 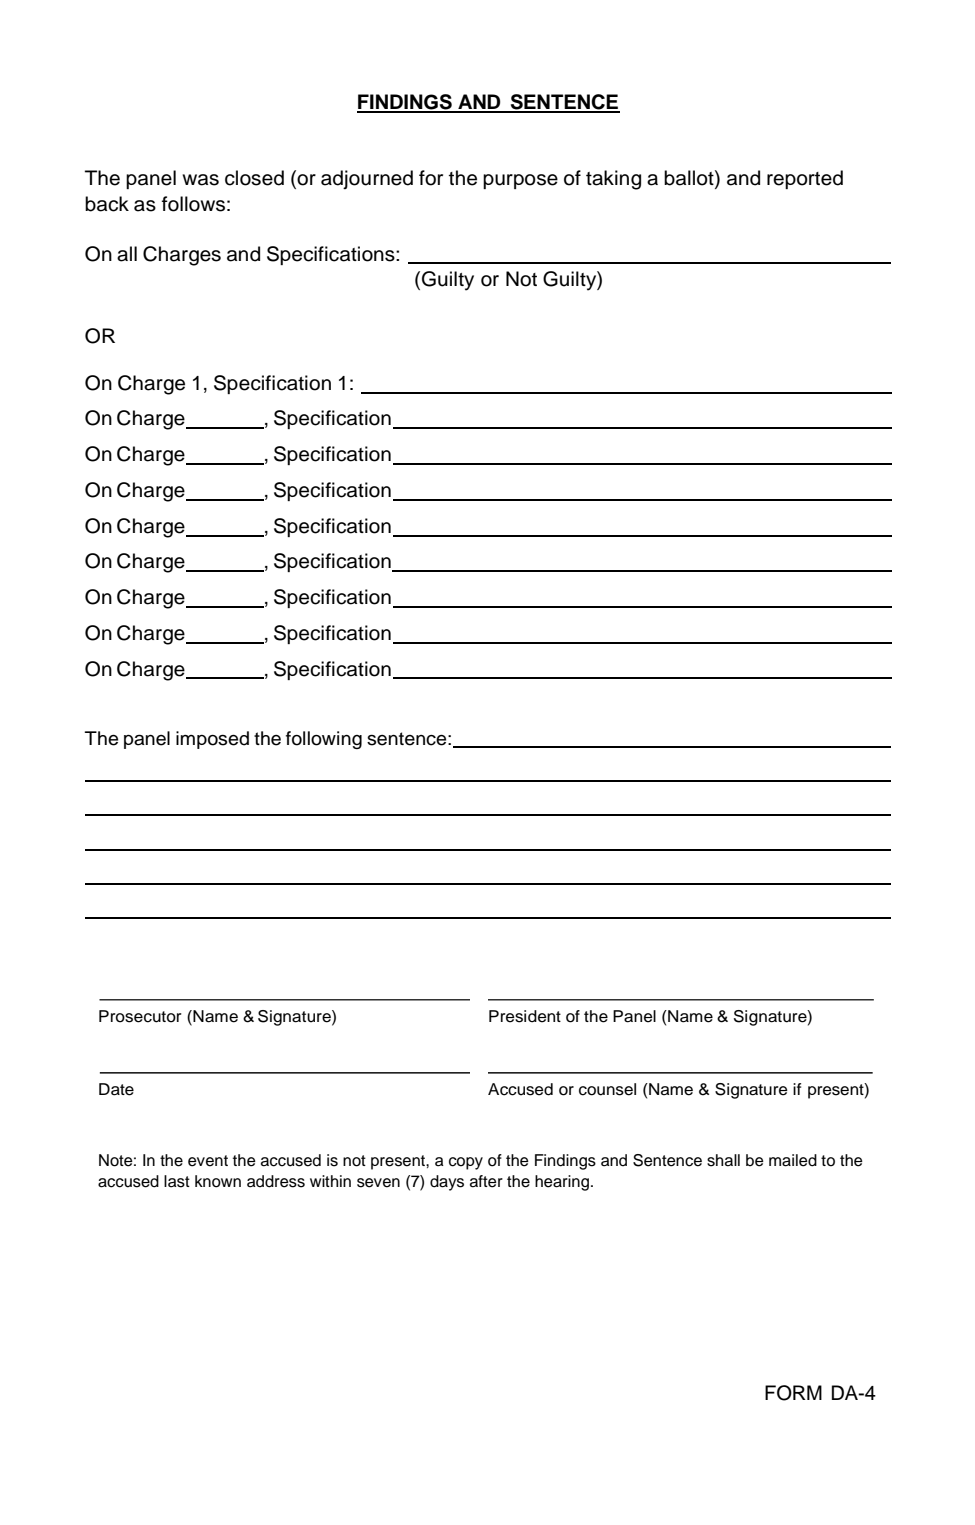 What do you see at coordinates (324, 740) in the page?
I see `following` at bounding box center [324, 740].
